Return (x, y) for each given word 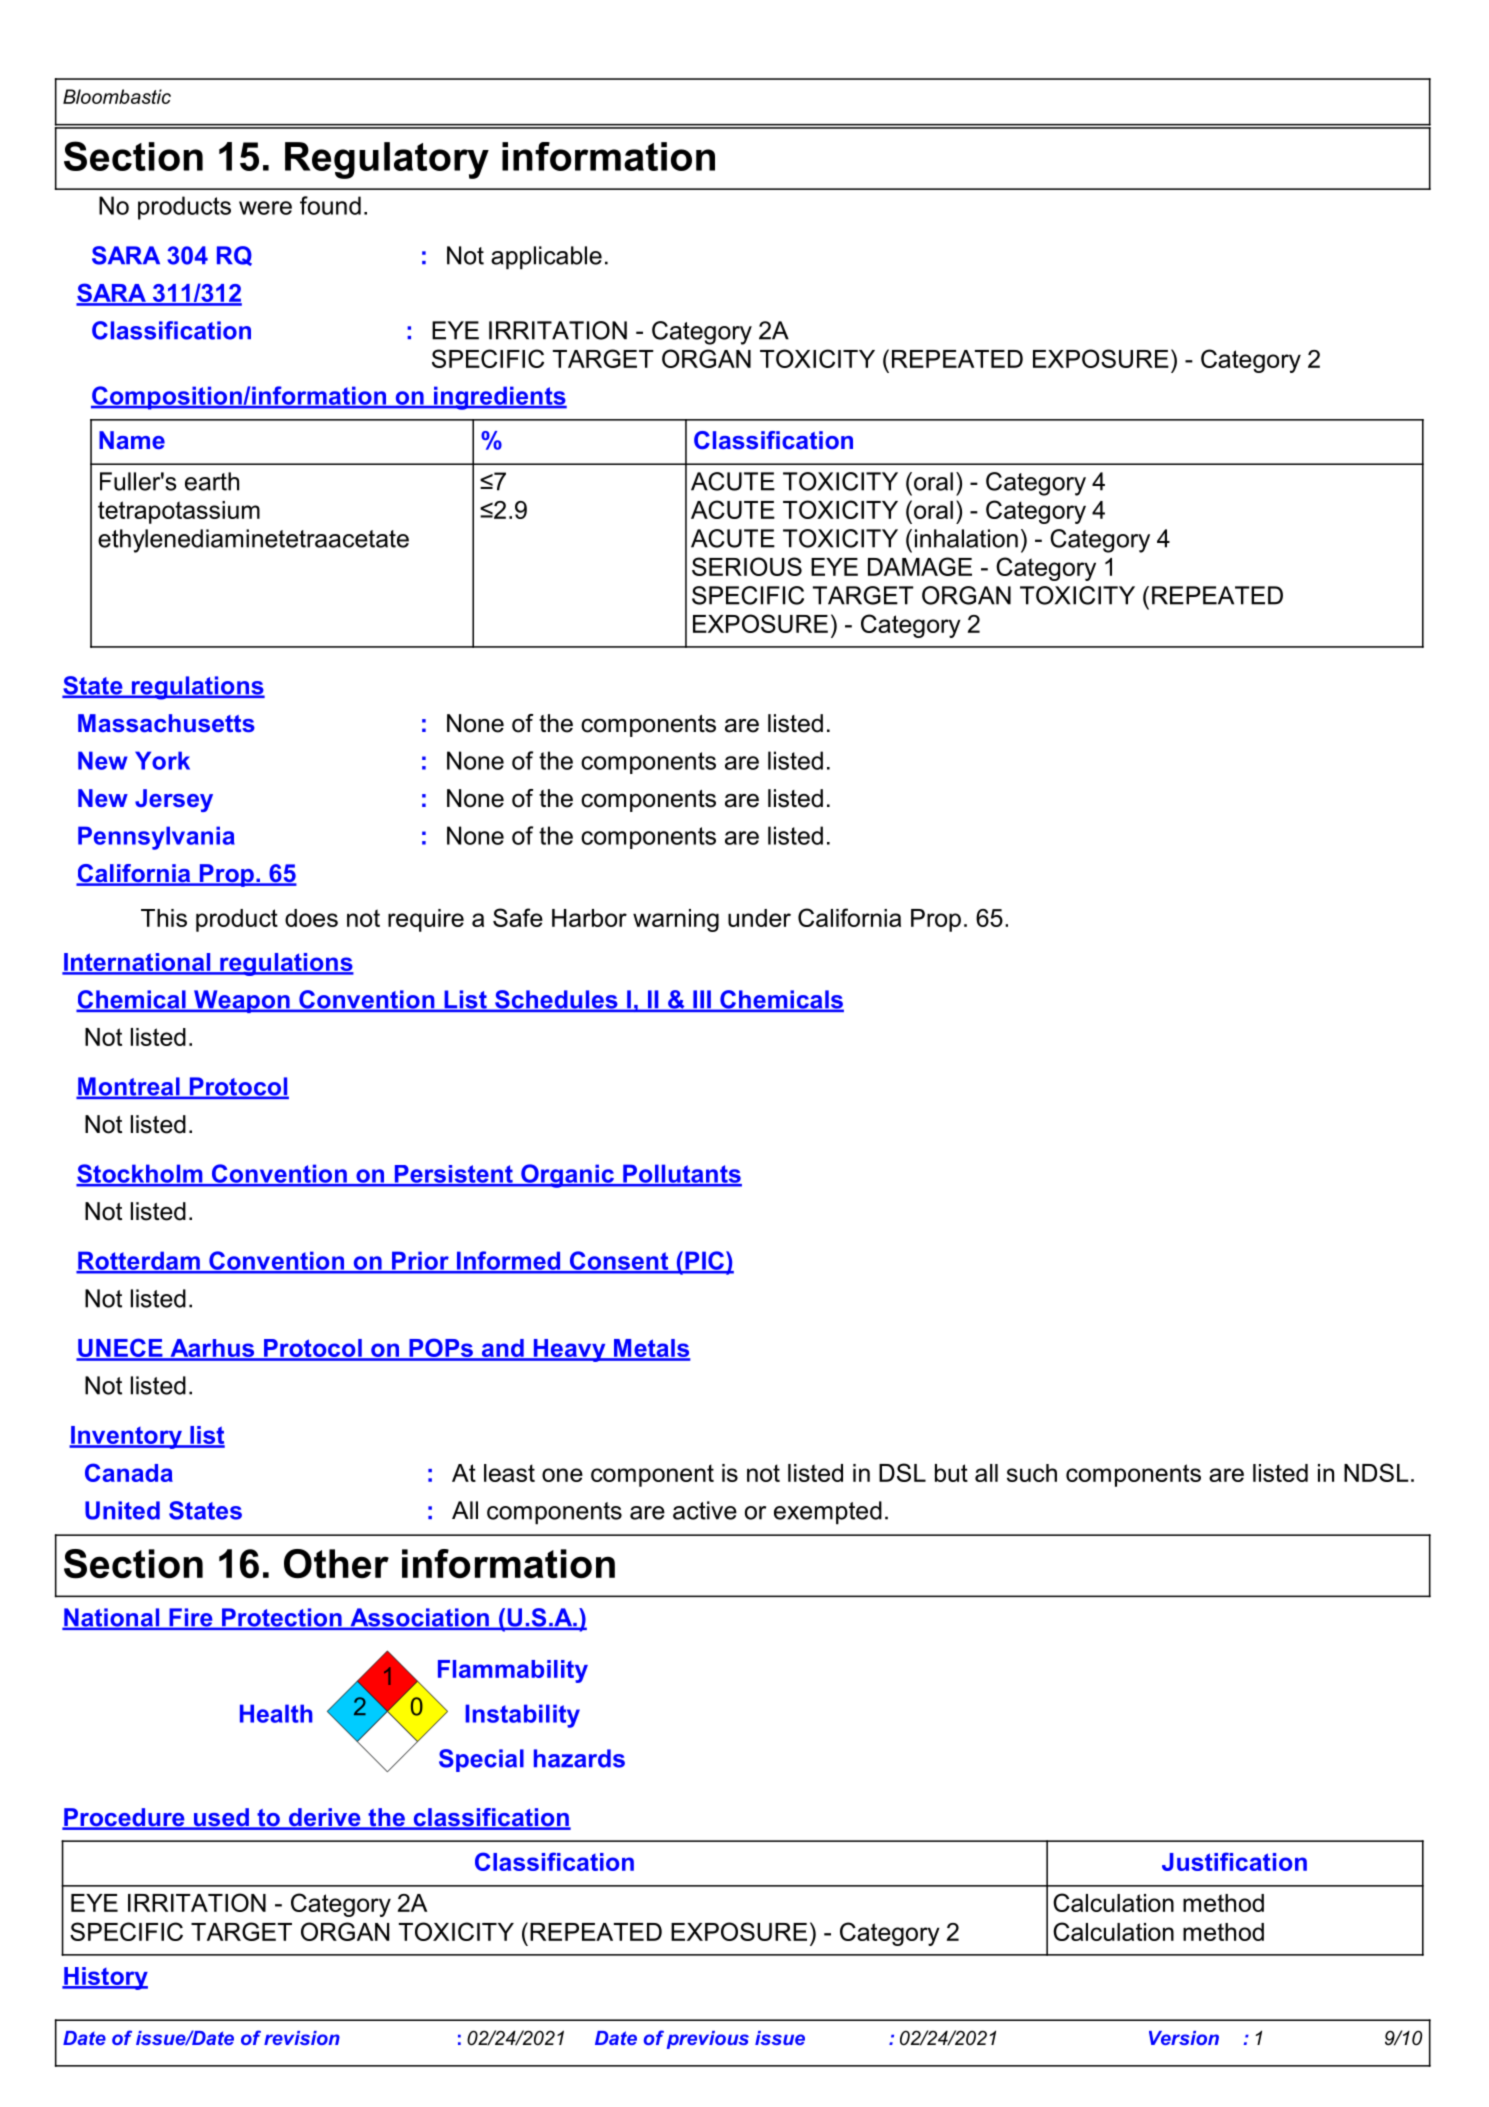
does (311, 918)
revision (302, 2038)
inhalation (966, 538)
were (265, 208)
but (951, 1473)
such (1032, 1473)
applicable (546, 258)
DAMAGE (920, 566)
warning (676, 920)
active (705, 1510)
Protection (282, 1618)
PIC (704, 1261)
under (759, 918)
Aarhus (212, 1349)
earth (212, 481)
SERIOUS (747, 566)
